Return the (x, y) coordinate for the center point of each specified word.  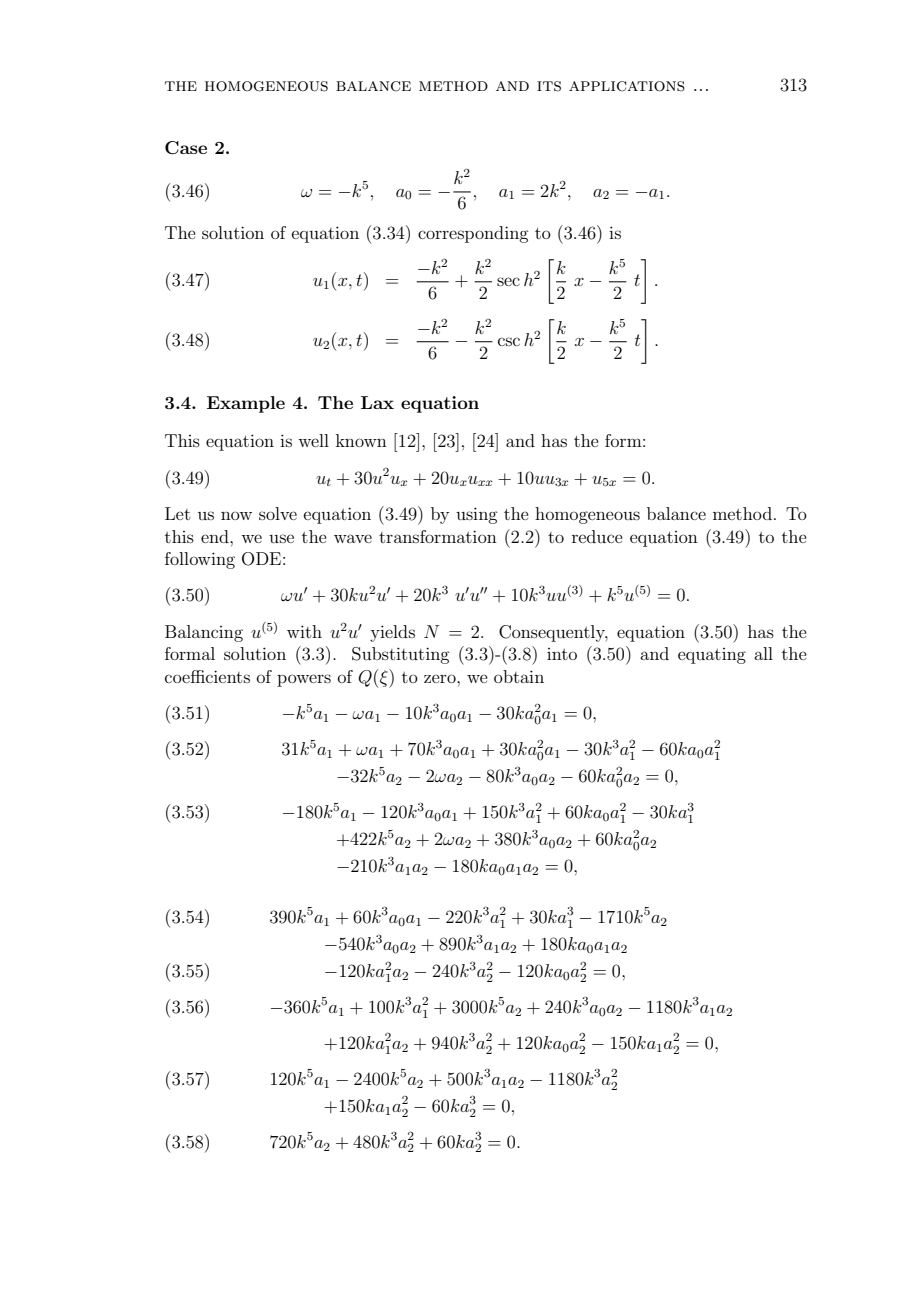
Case (186, 148)
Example (246, 404)
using (476, 515)
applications (627, 86)
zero (441, 678)
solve (278, 513)
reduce (597, 536)
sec (508, 281)
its (549, 86)
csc (509, 341)
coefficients (207, 676)
